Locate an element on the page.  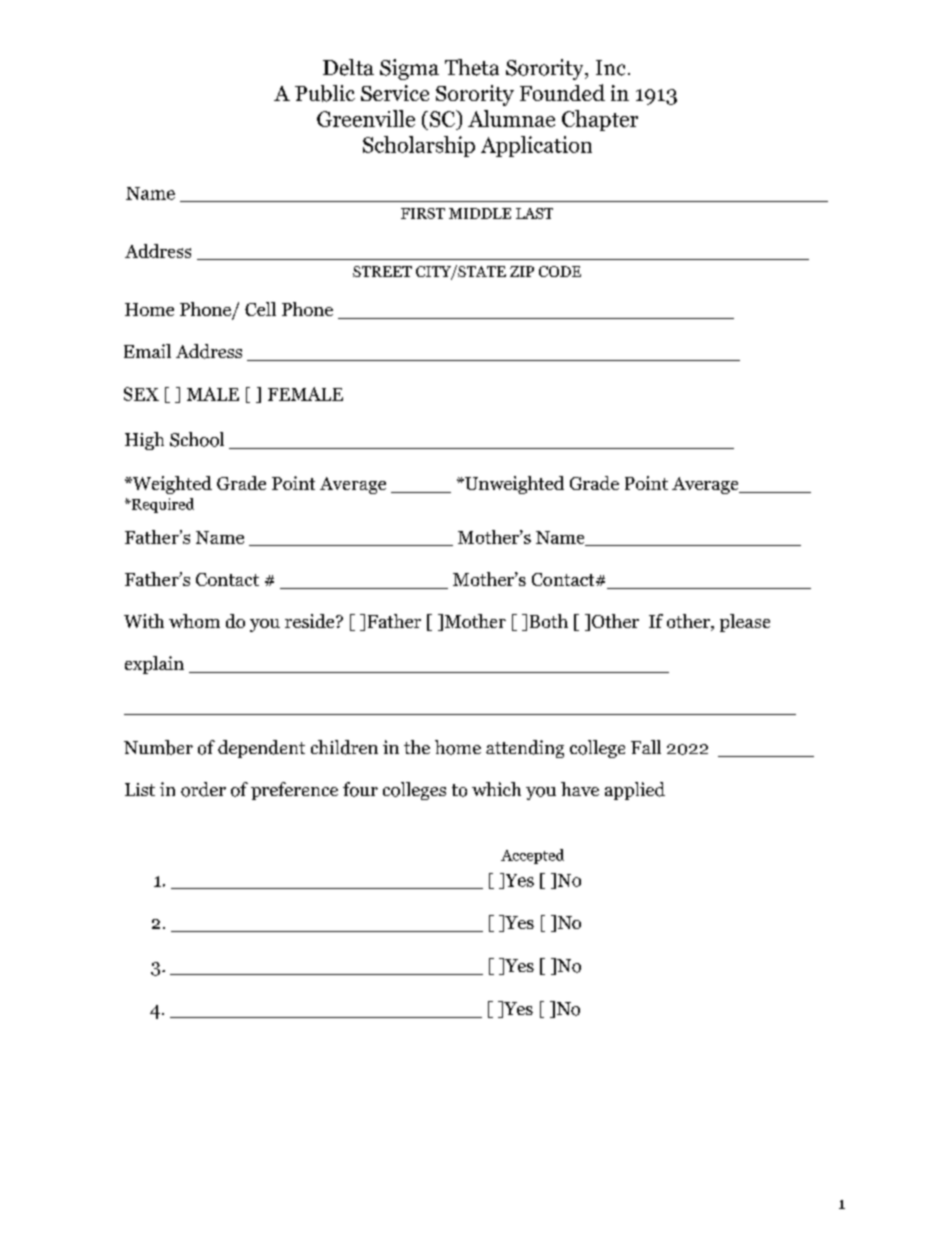
order is located at coordinates (203, 789).
